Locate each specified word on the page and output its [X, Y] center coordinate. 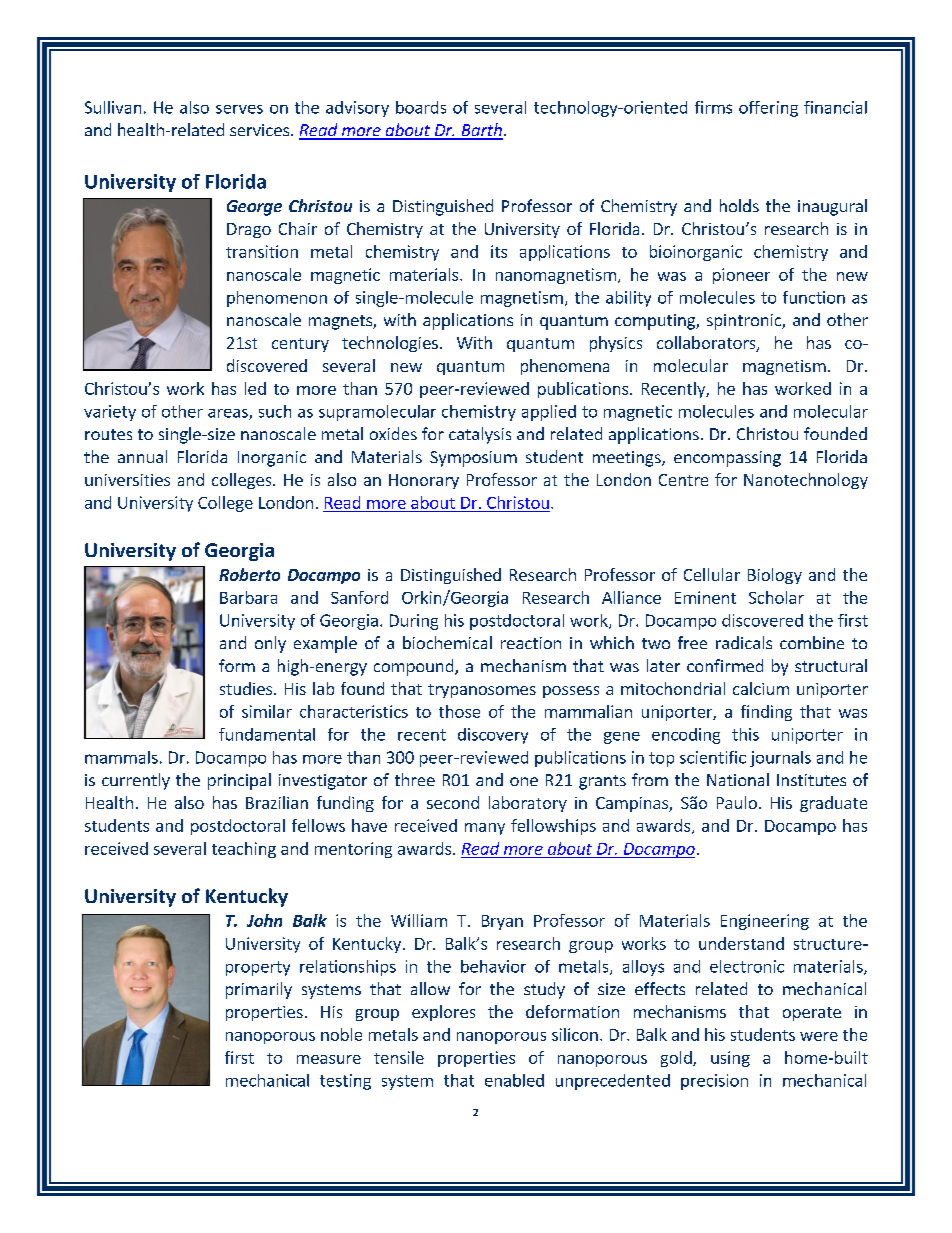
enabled [514, 1080]
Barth [481, 131]
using [730, 1059]
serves [239, 109]
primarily [259, 990]
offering [768, 109]
